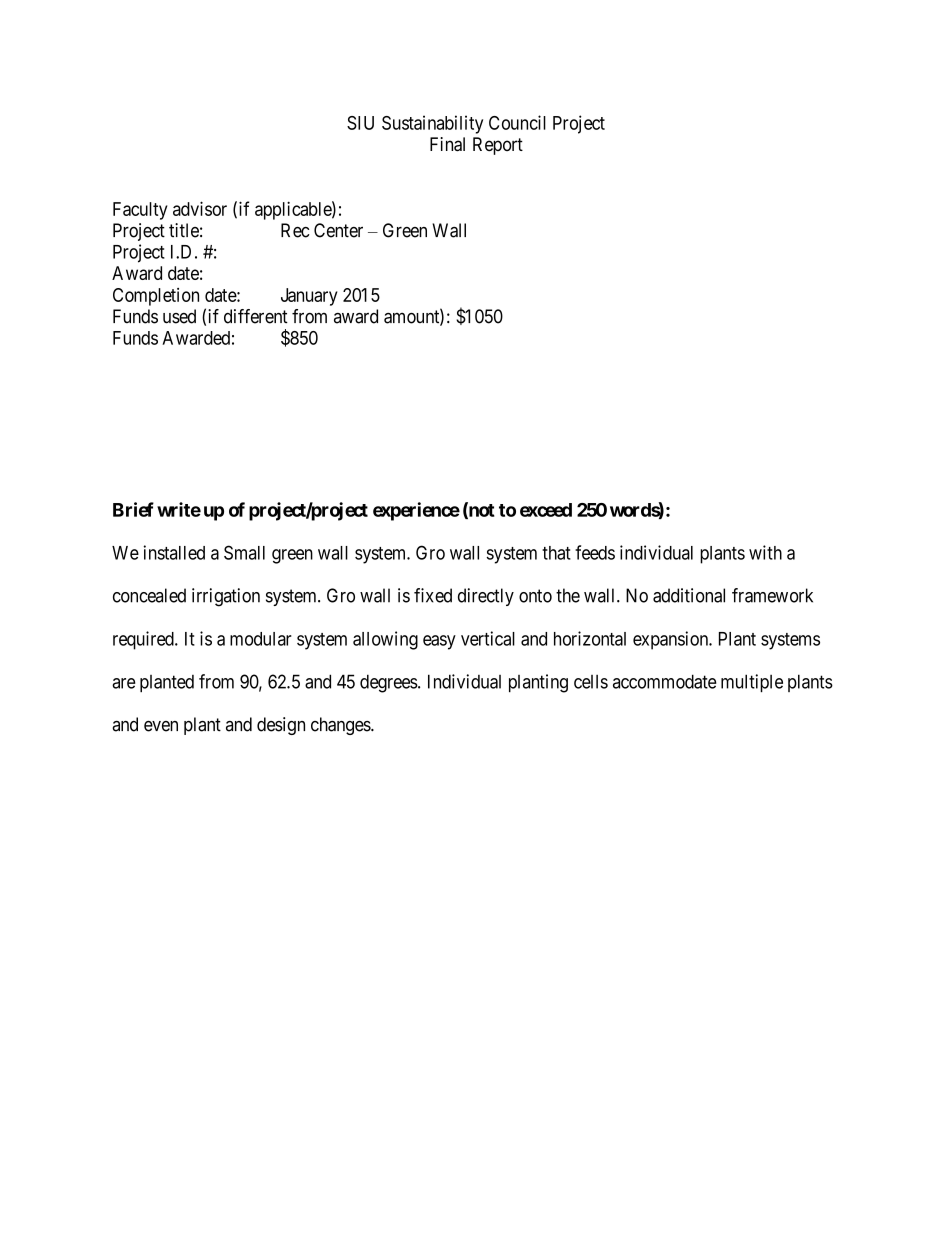 This screenshot has height=1233, width=952. Describe the element at coordinates (179, 316) in the screenshot. I see `used` at that location.
